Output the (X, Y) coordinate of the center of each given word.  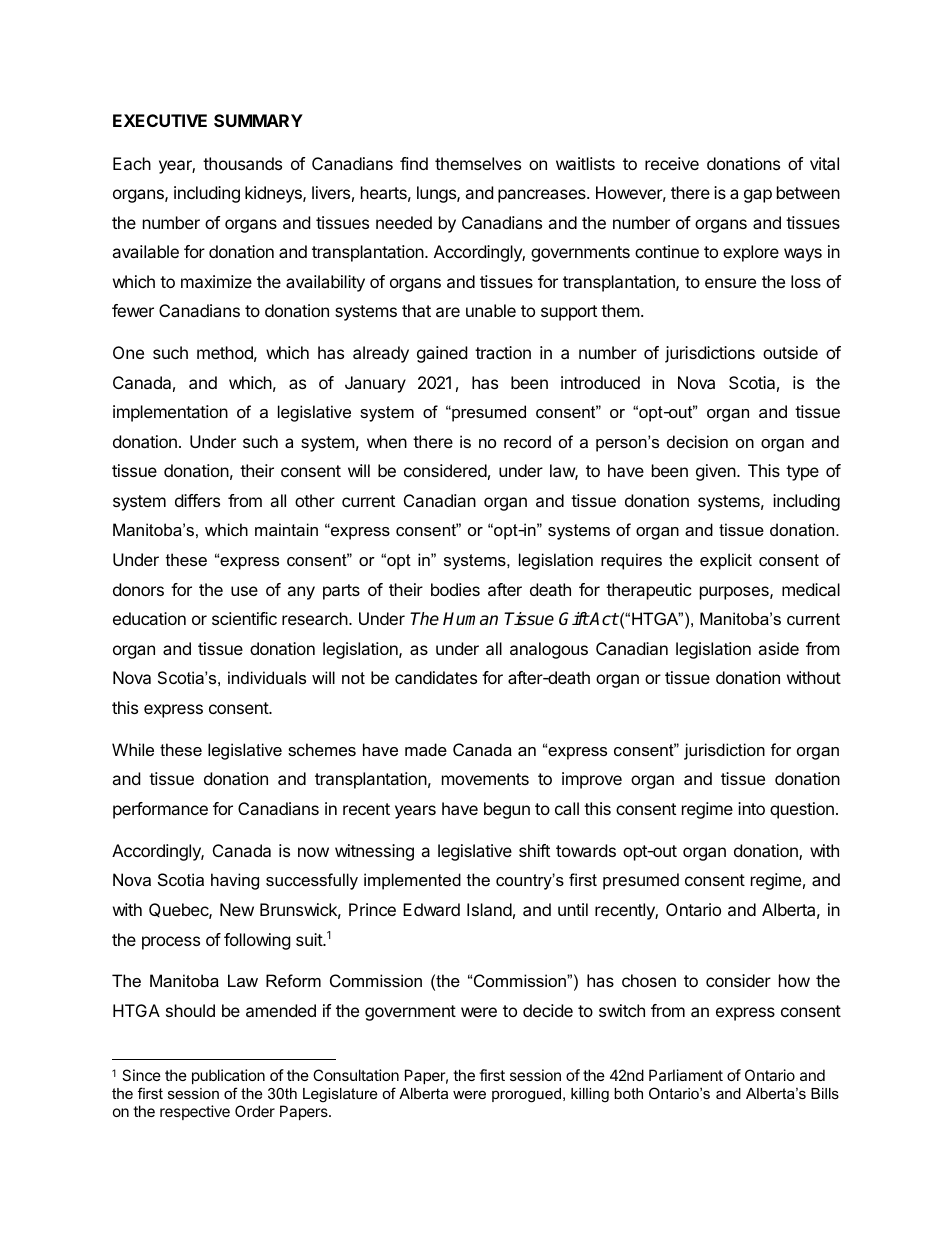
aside (778, 648)
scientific (244, 618)
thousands (242, 163)
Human (470, 619)
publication (228, 1076)
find (414, 163)
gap (758, 196)
